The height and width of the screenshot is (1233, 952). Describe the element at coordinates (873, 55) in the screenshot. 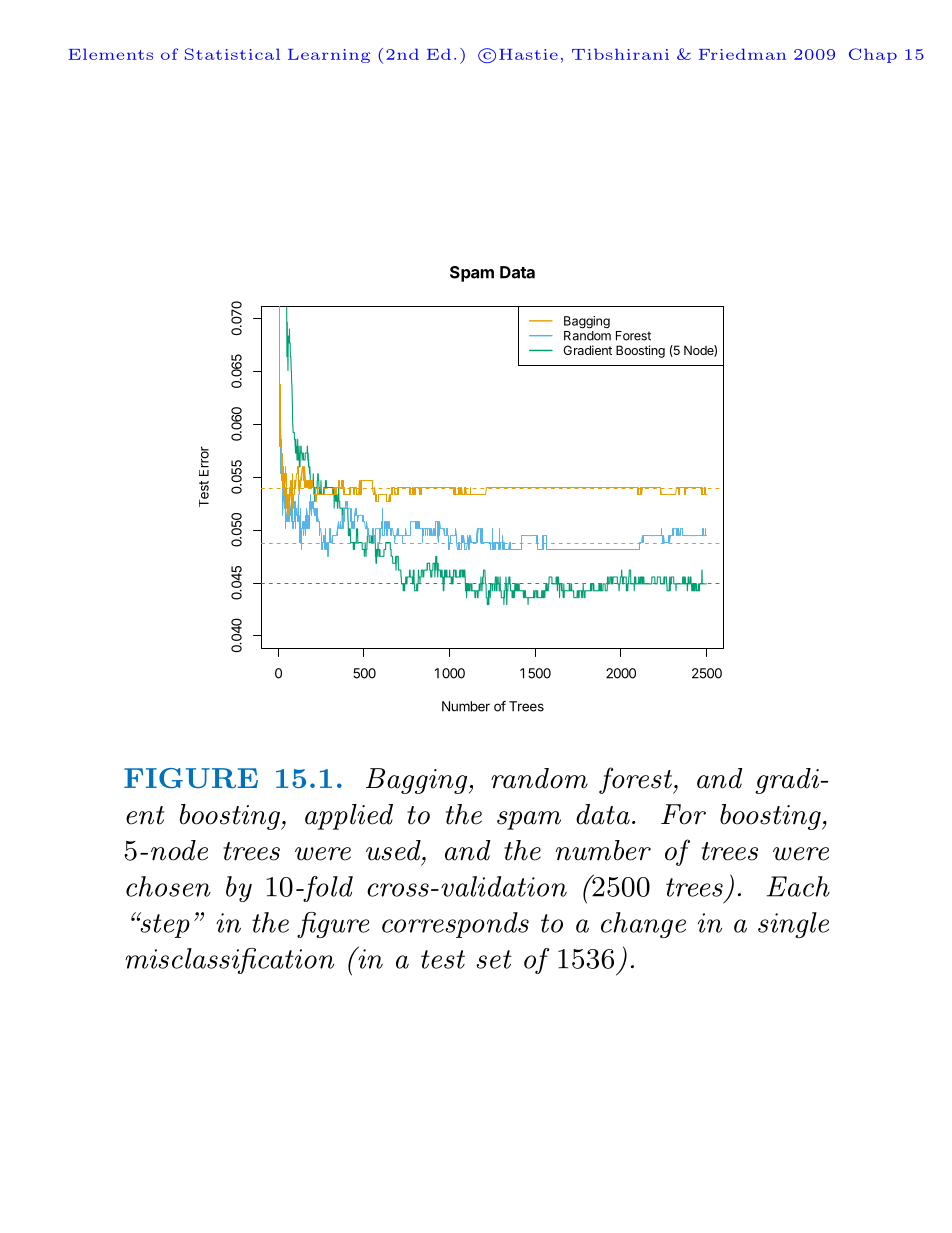

I see `Chap` at that location.
